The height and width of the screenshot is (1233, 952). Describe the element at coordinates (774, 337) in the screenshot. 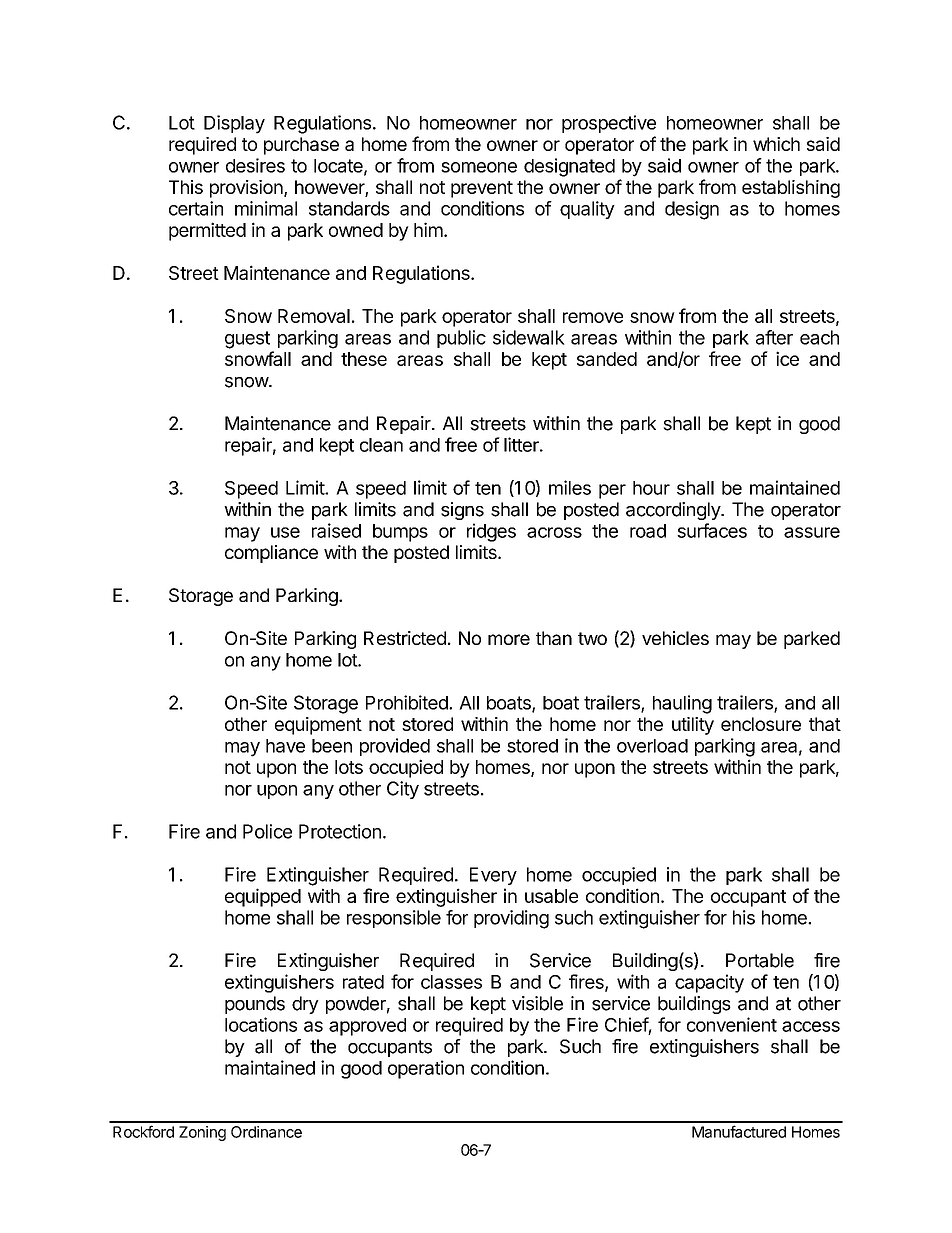

I see `after` at that location.
